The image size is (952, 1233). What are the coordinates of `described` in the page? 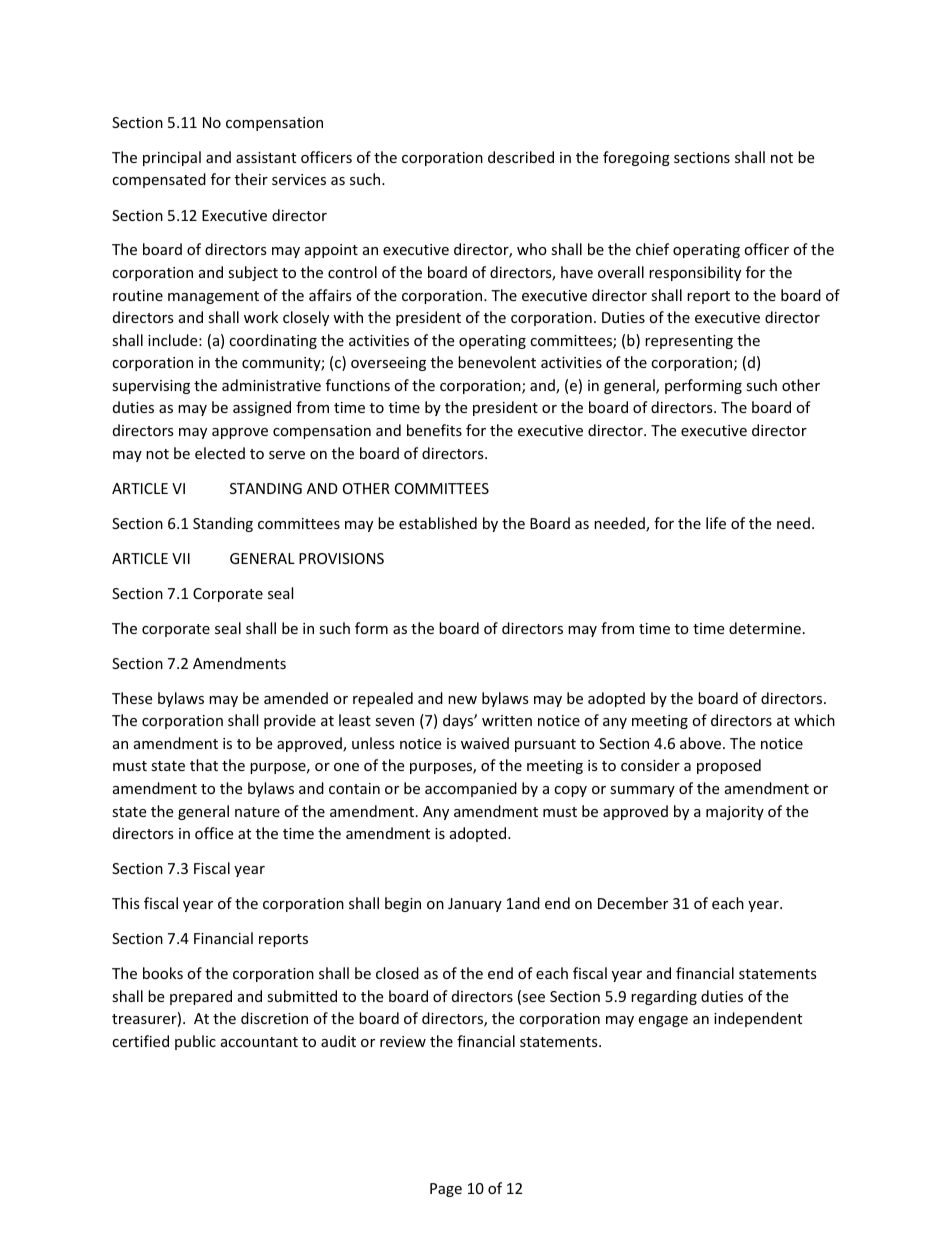 It's located at (521, 157).
